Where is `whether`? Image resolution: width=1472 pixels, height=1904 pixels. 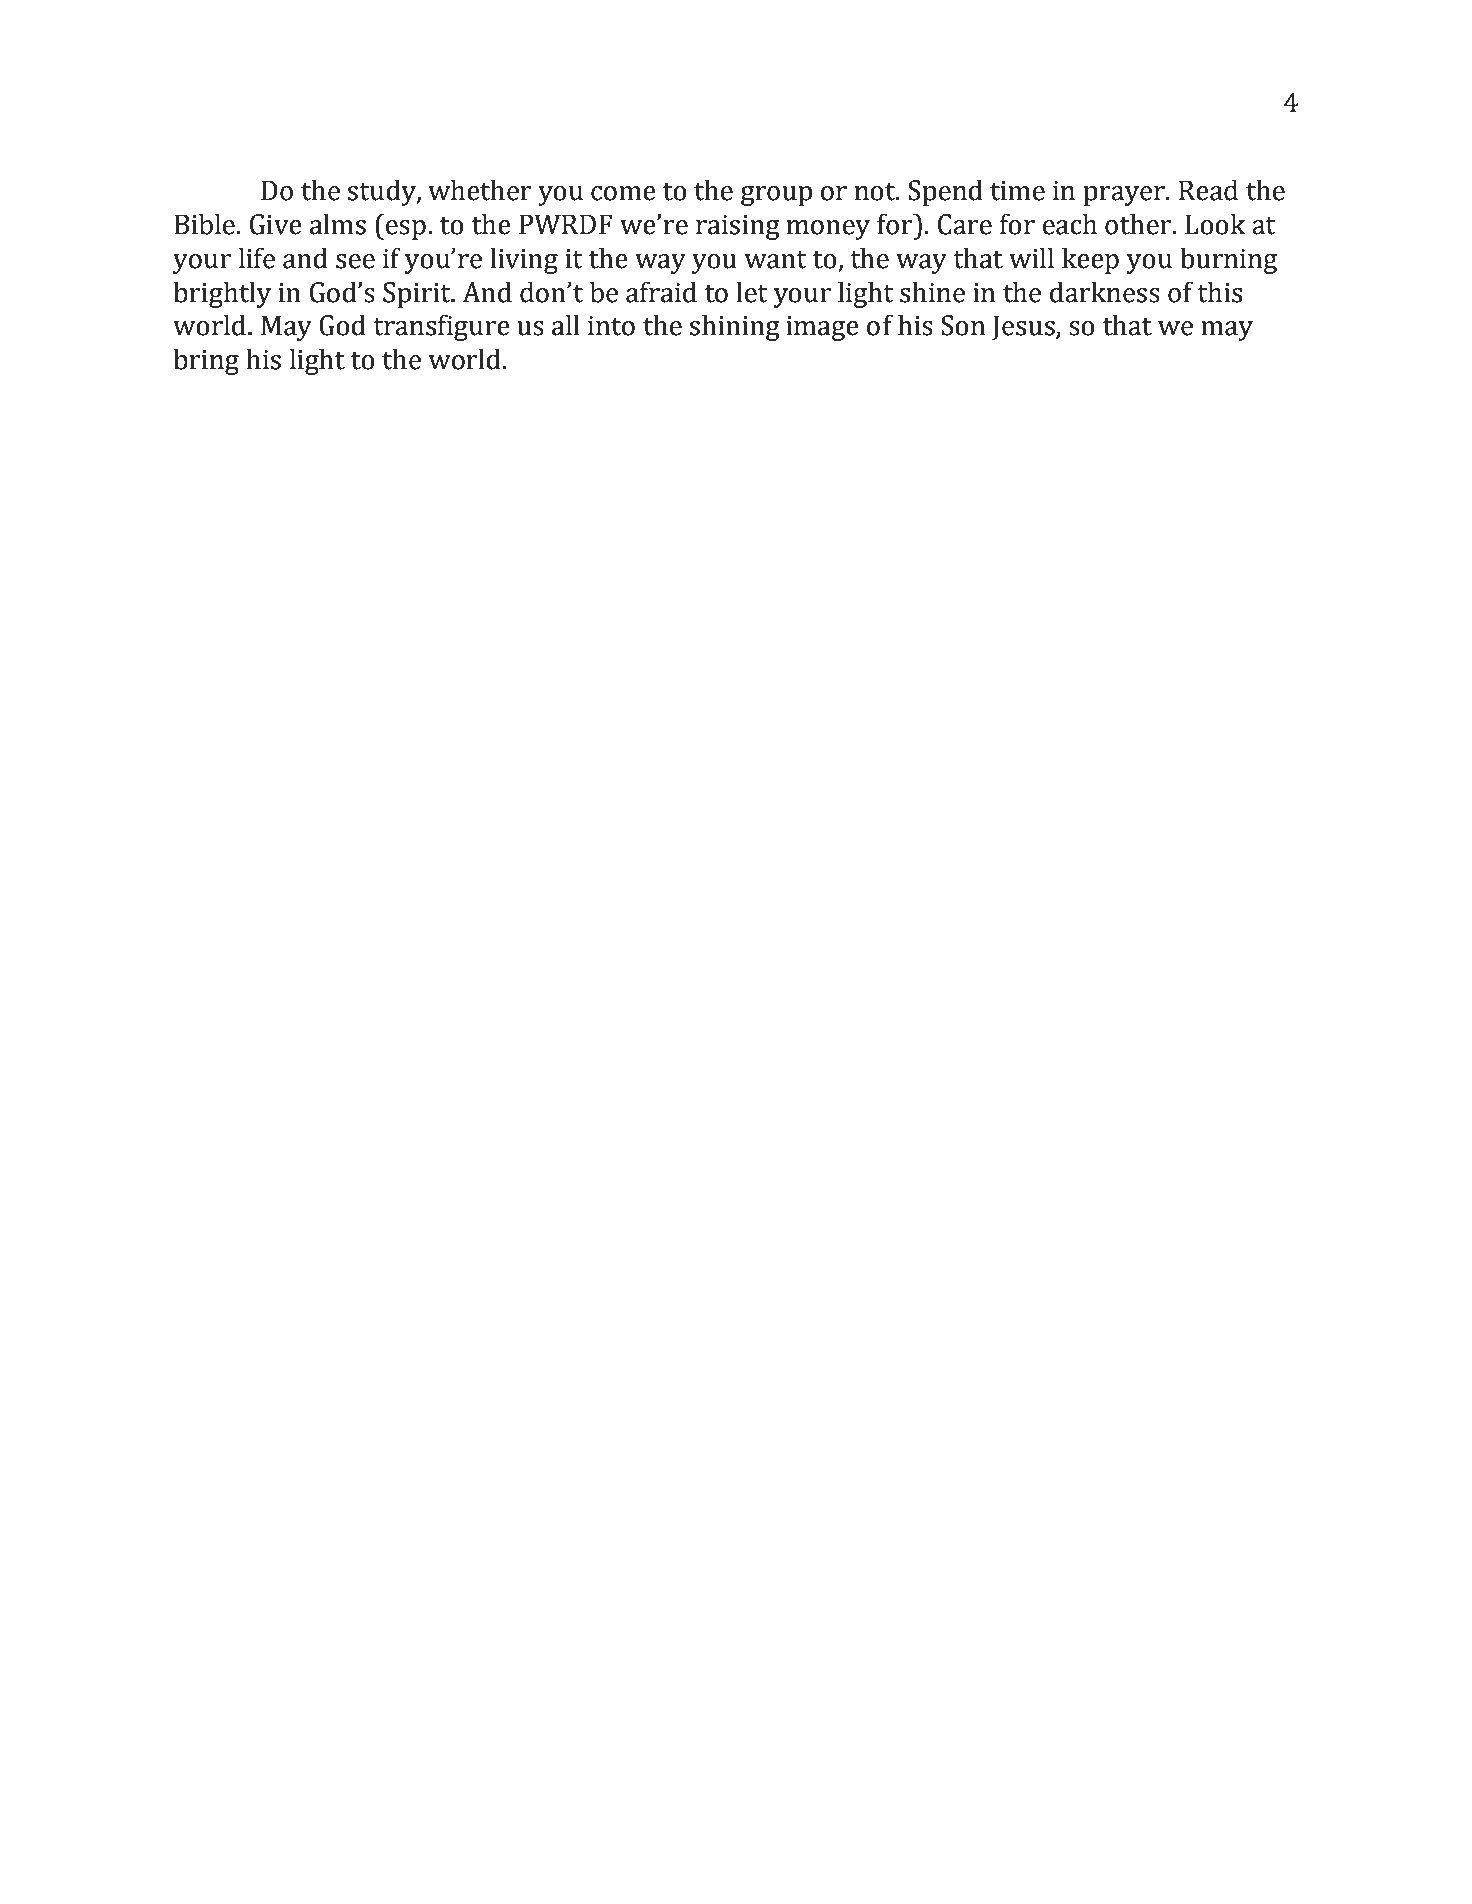
whether is located at coordinates (480, 190).
